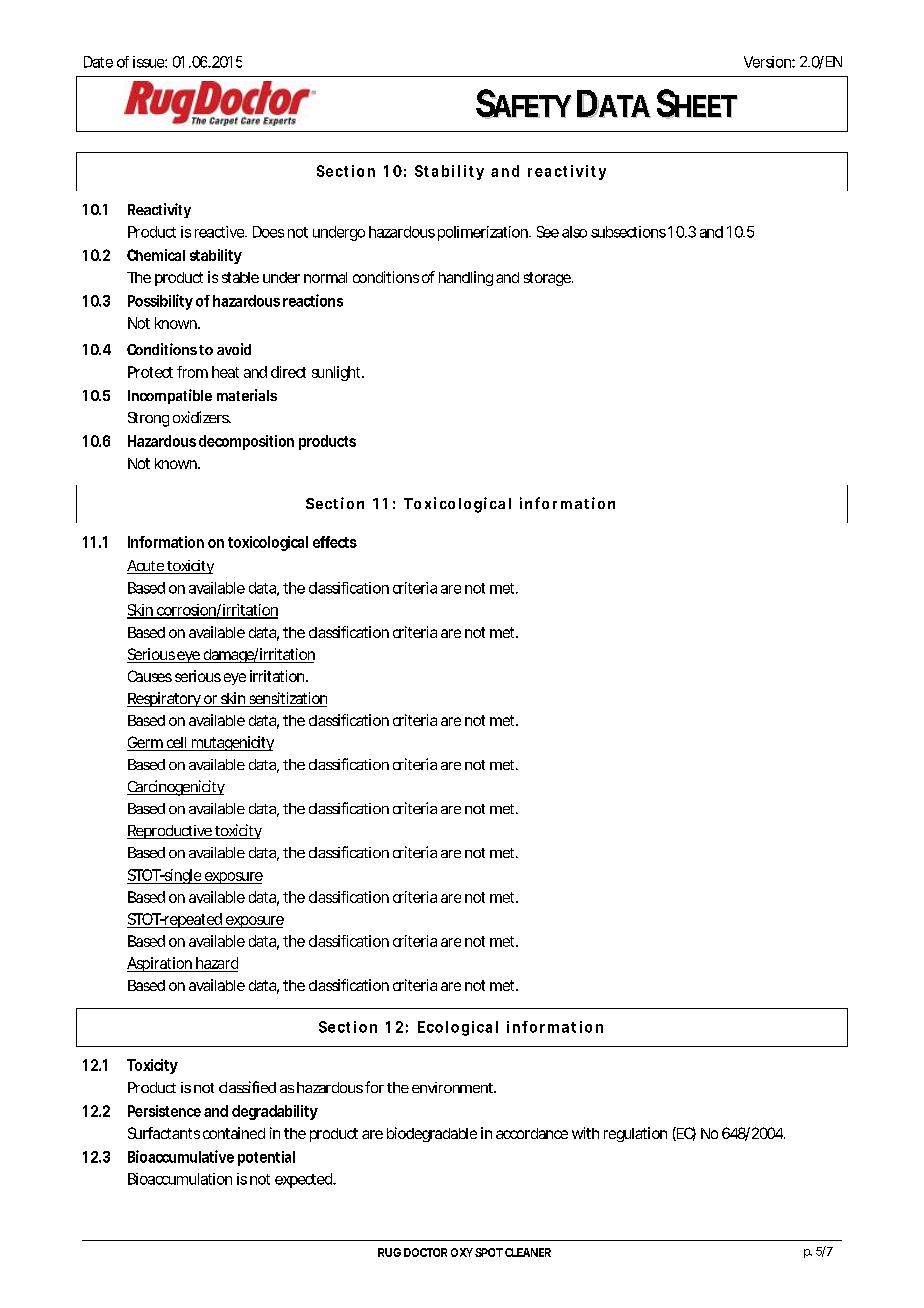 The width and height of the screenshot is (924, 1308). Describe the element at coordinates (150, 676) in the screenshot. I see `Causes` at that location.
